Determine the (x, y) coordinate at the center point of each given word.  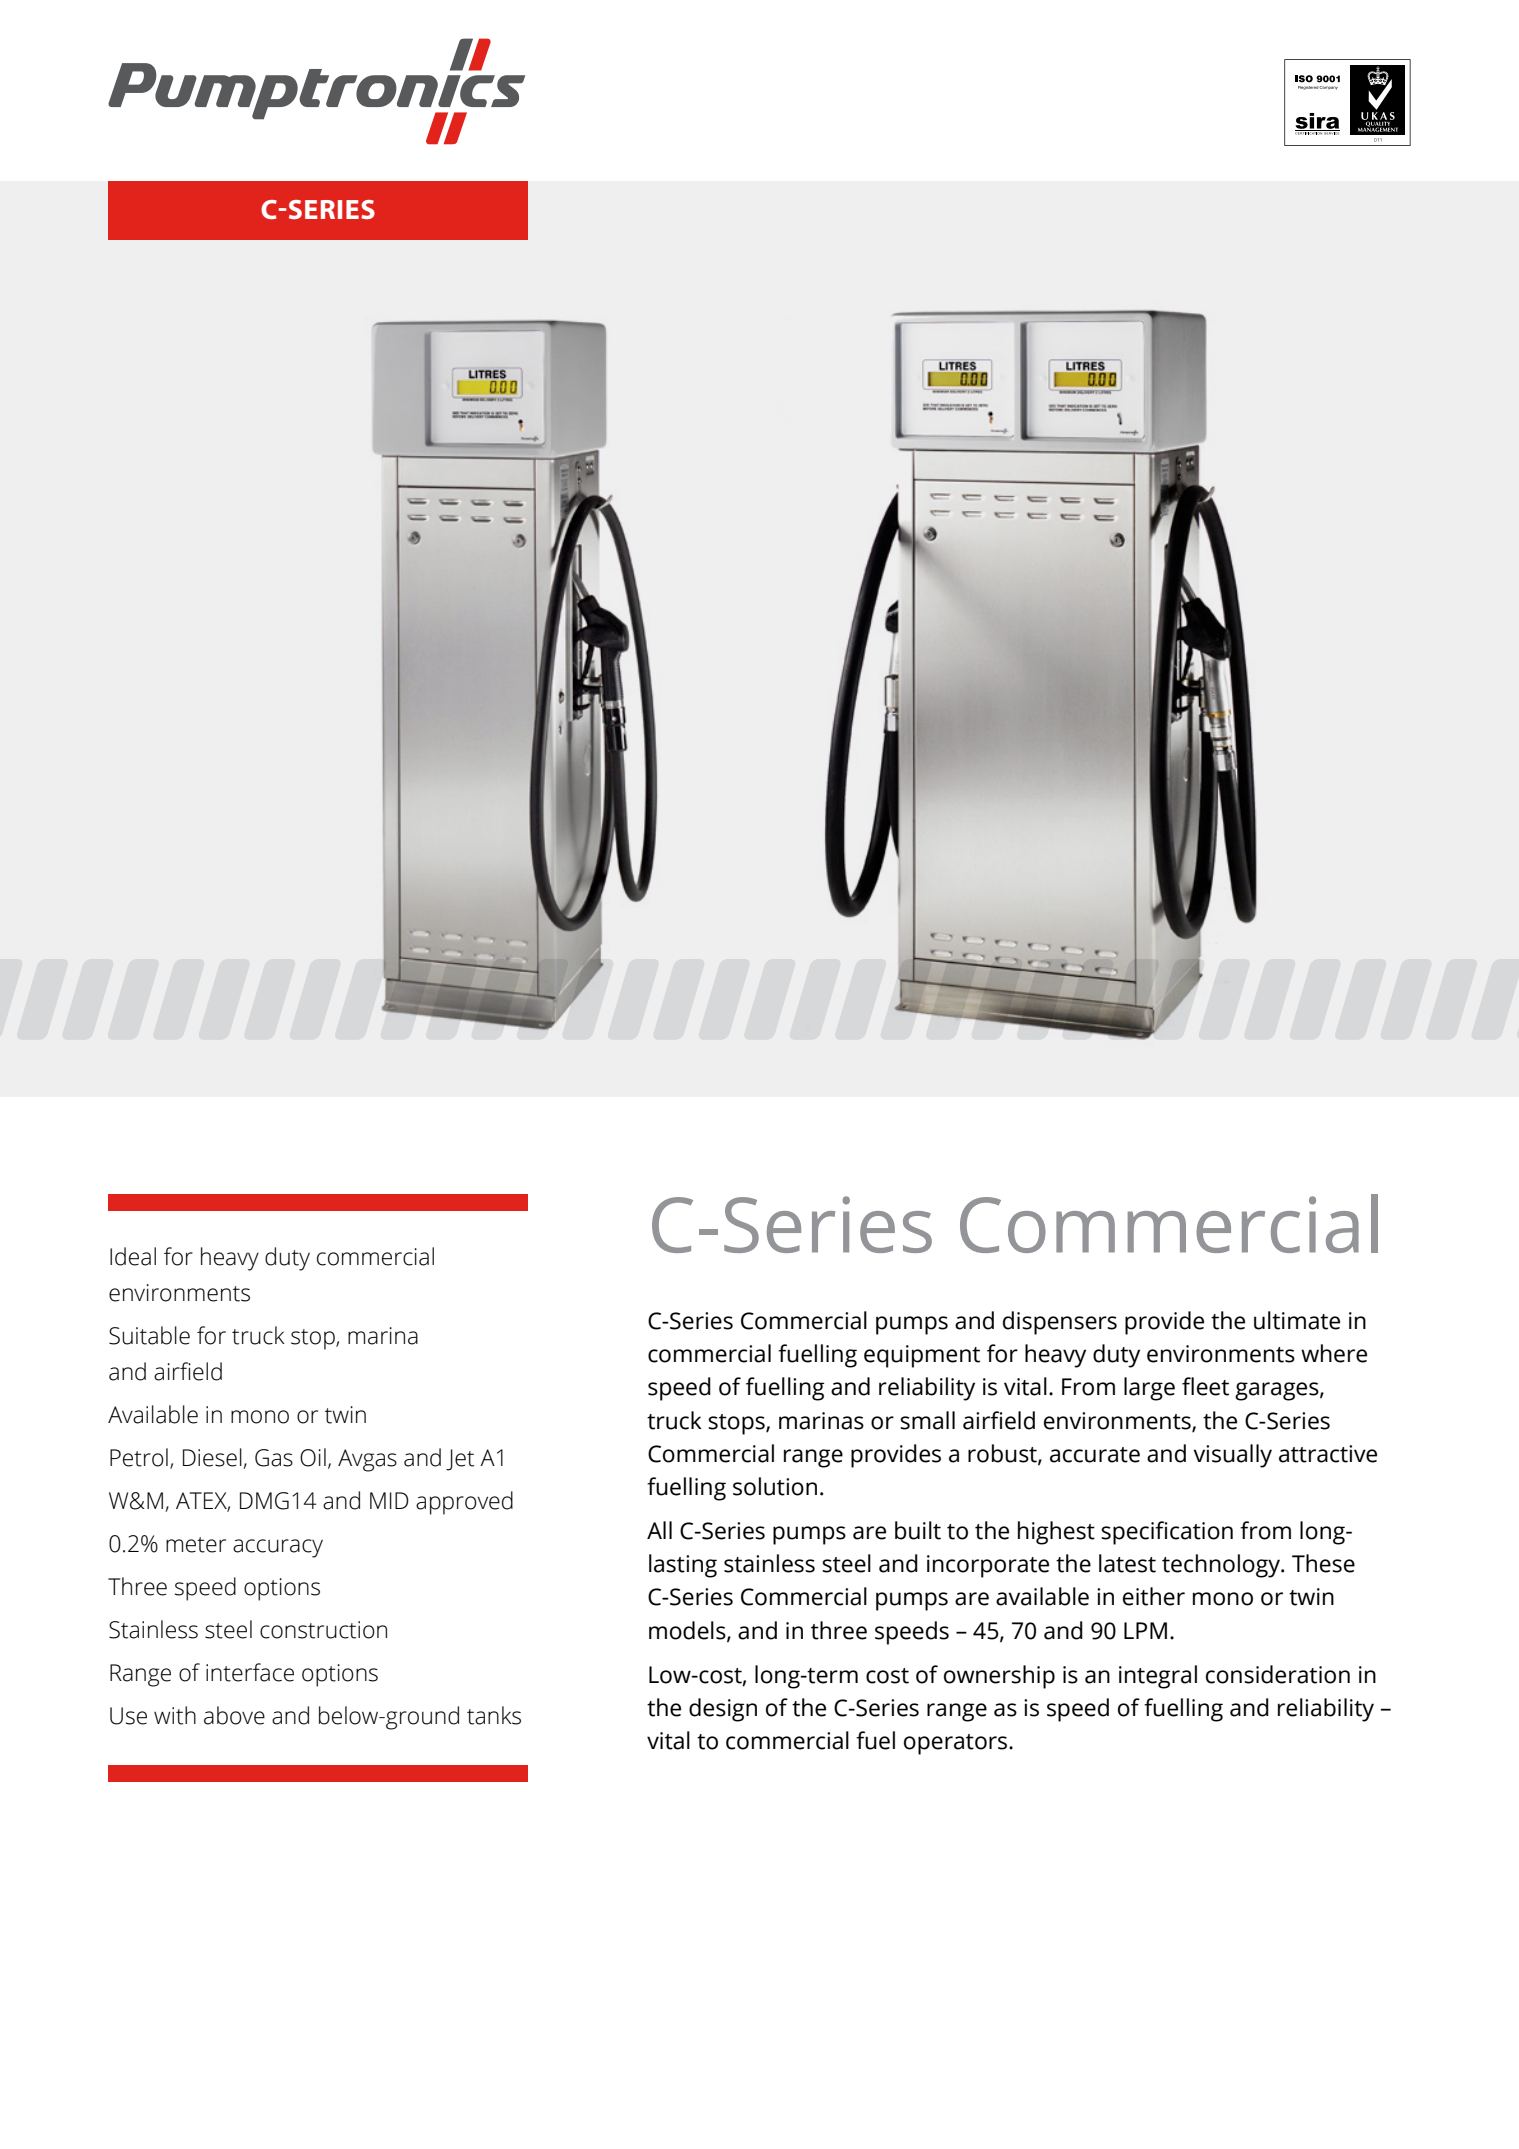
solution (775, 1486)
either (1154, 1596)
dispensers (1060, 1323)
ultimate (1297, 1320)
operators (957, 1744)
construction (323, 1630)
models (688, 1631)
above (234, 1715)
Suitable (149, 1335)
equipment (922, 1356)
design (723, 1710)
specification (1167, 1533)
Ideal (133, 1256)
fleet (1205, 1386)
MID (389, 1500)
